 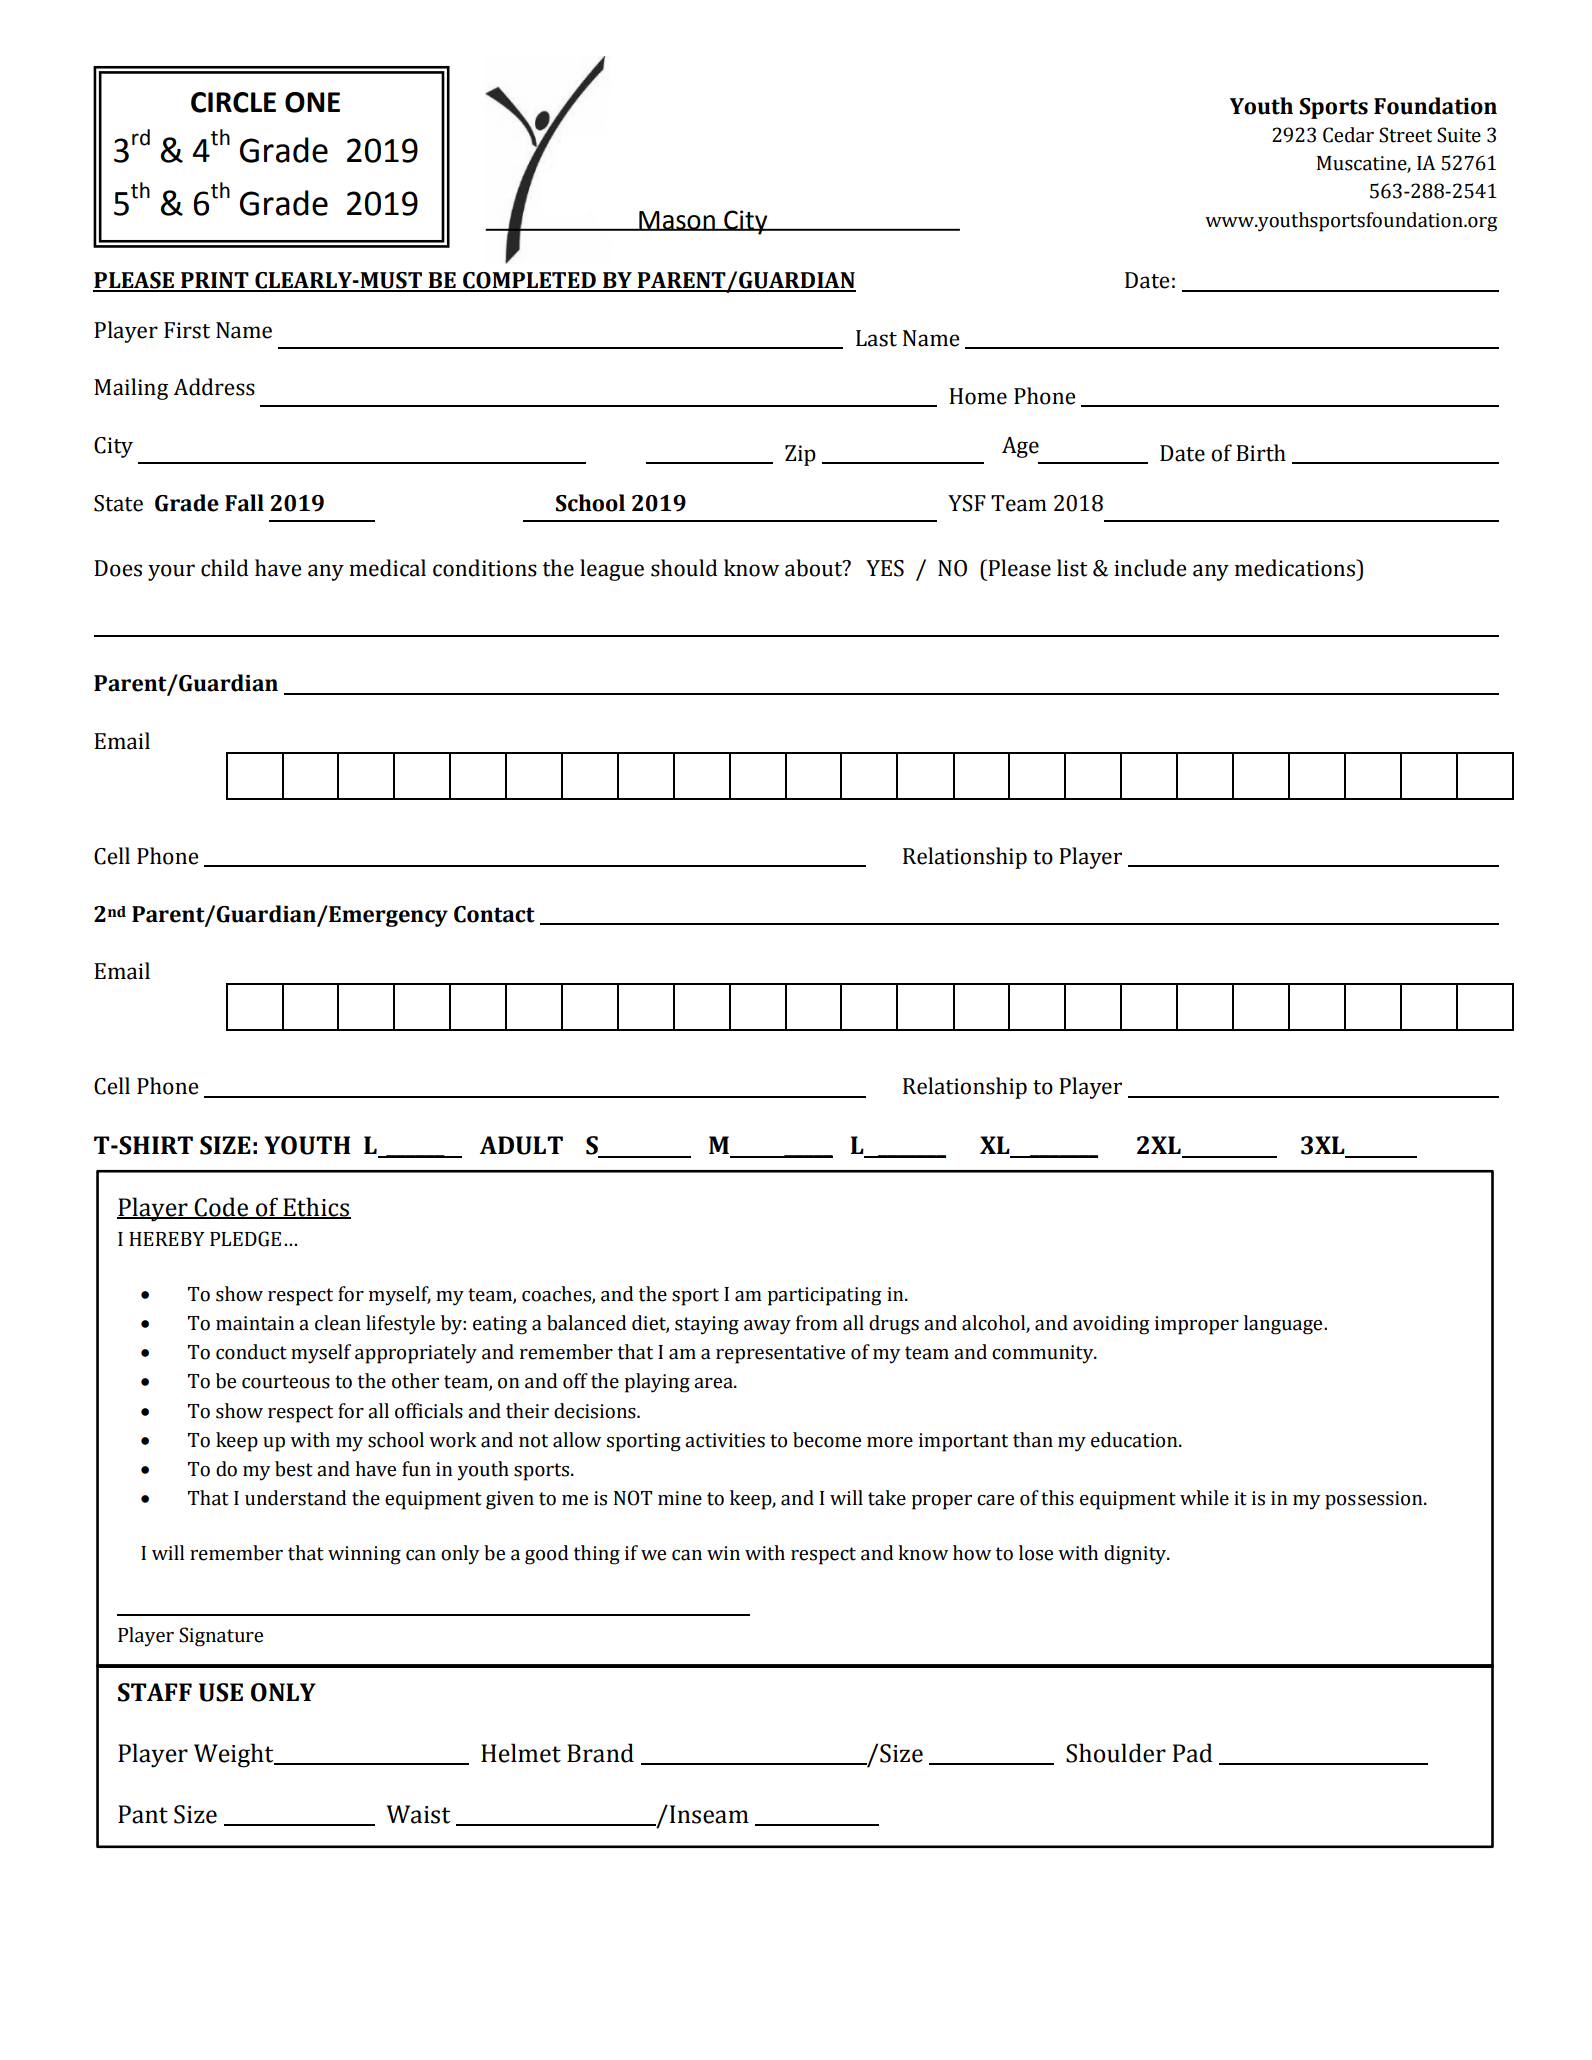 What do you see at coordinates (235, 1755) in the screenshot?
I see `Weight` at bounding box center [235, 1755].
